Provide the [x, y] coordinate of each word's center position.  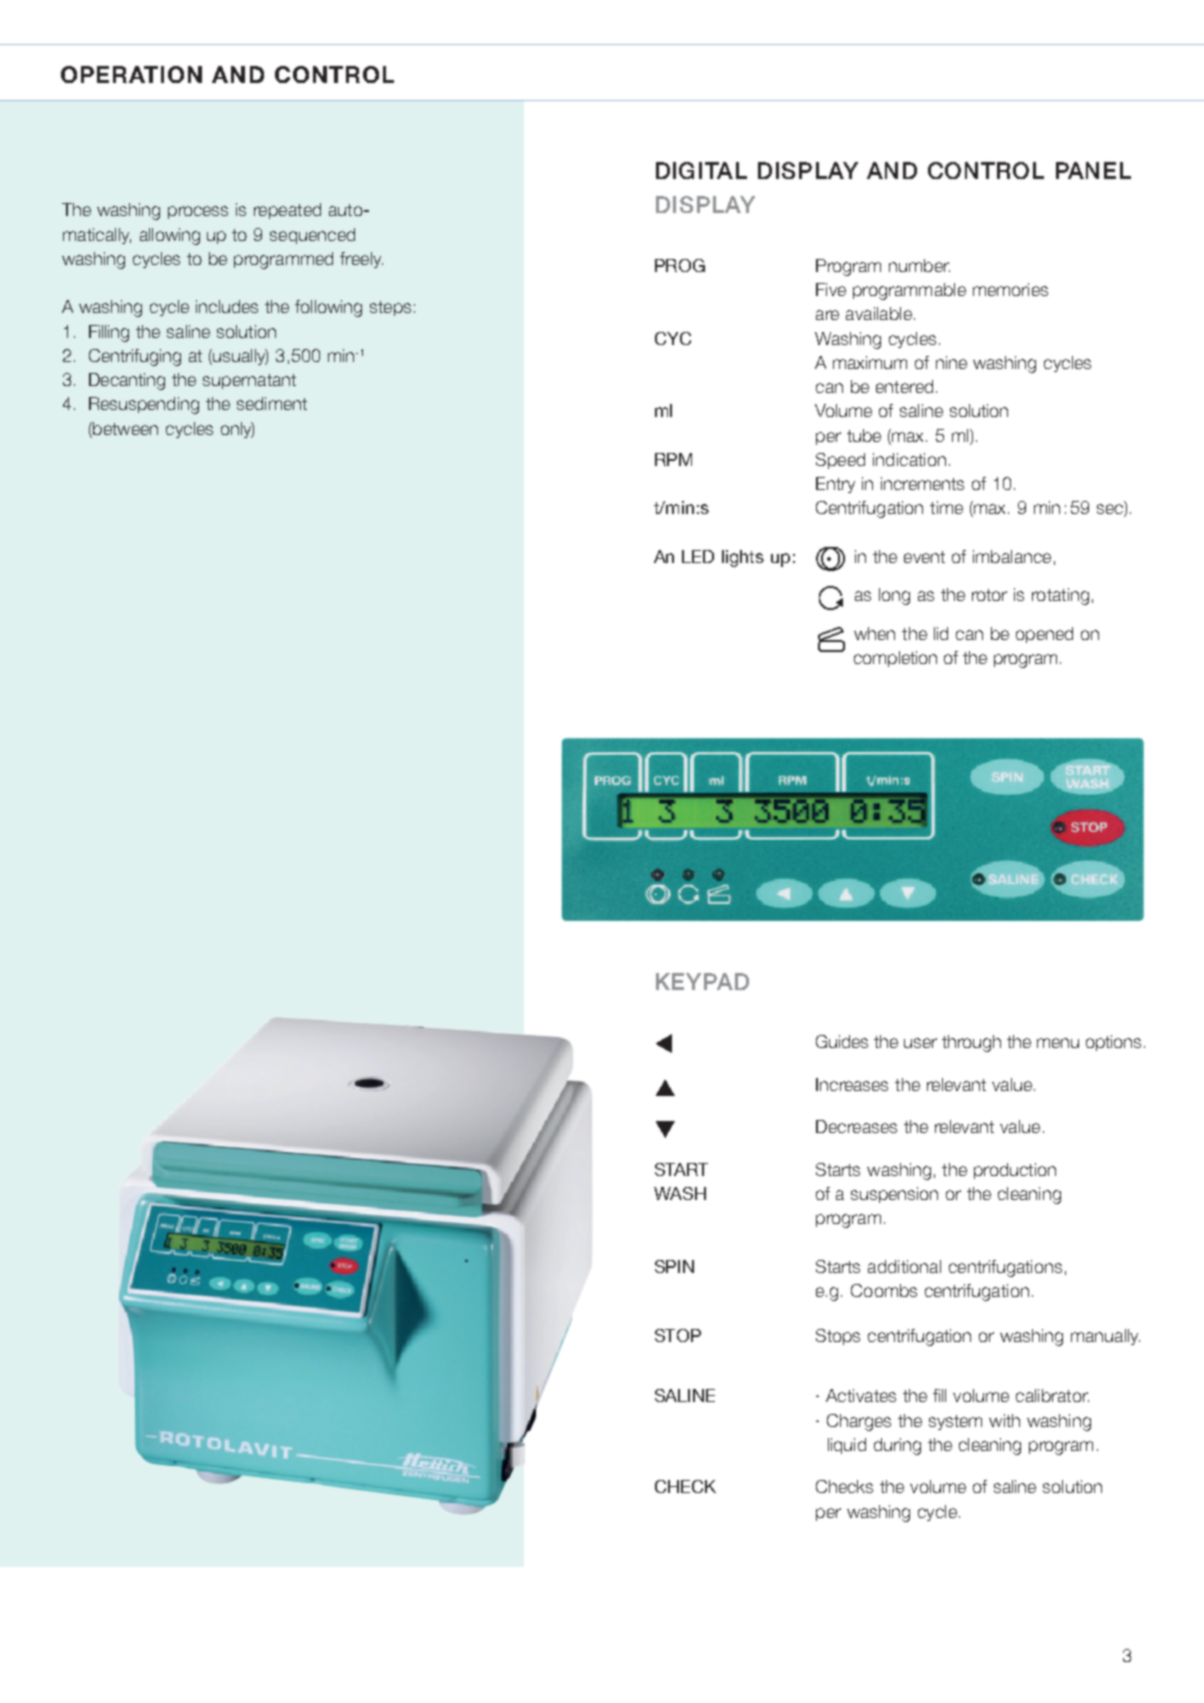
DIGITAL [701, 170]
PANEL [1093, 170]
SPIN [674, 1266]
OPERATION [131, 74]
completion [895, 659]
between [124, 428]
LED [698, 556]
